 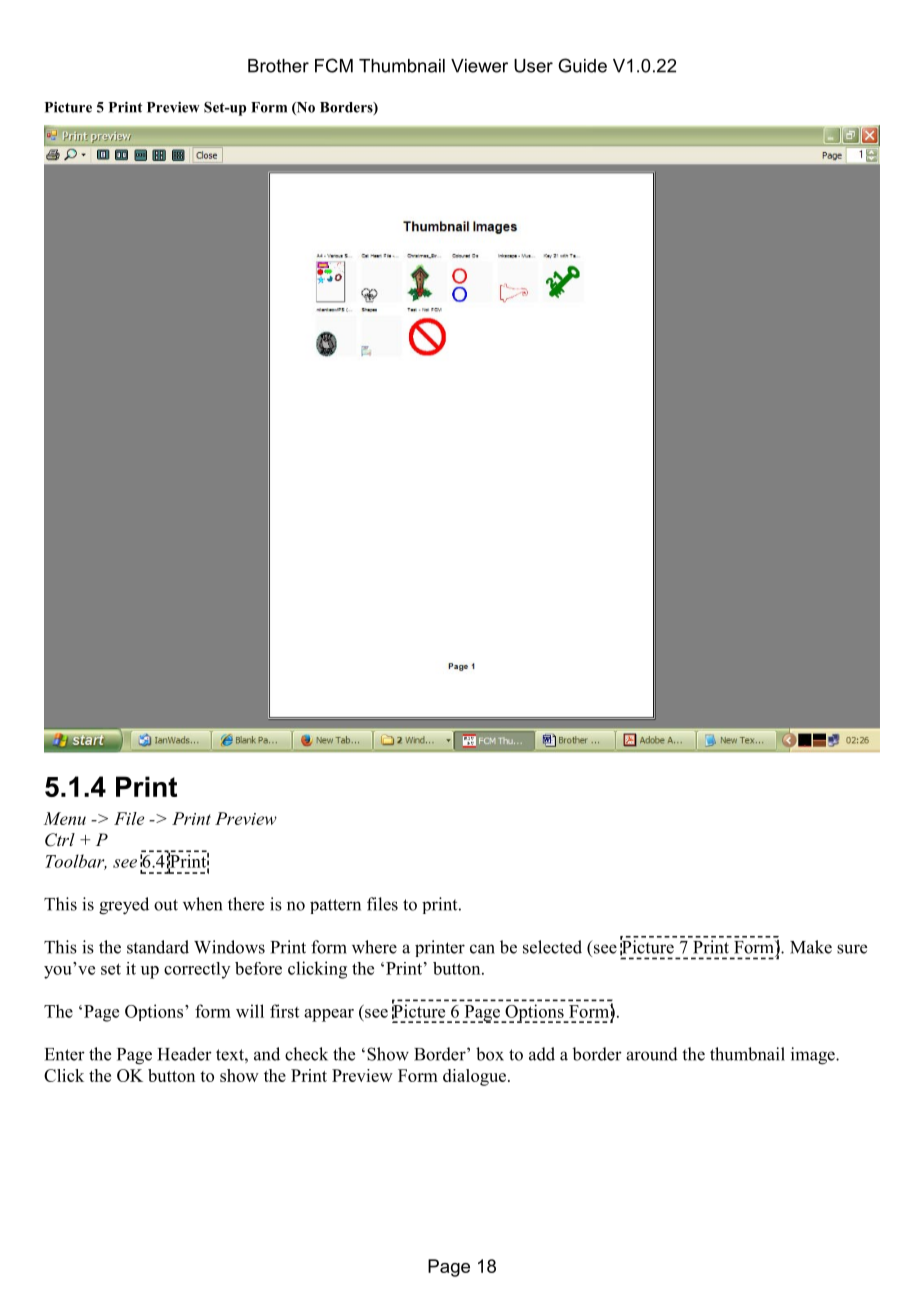 What do you see at coordinates (490, 1054) in the screenshot?
I see `box` at bounding box center [490, 1054].
